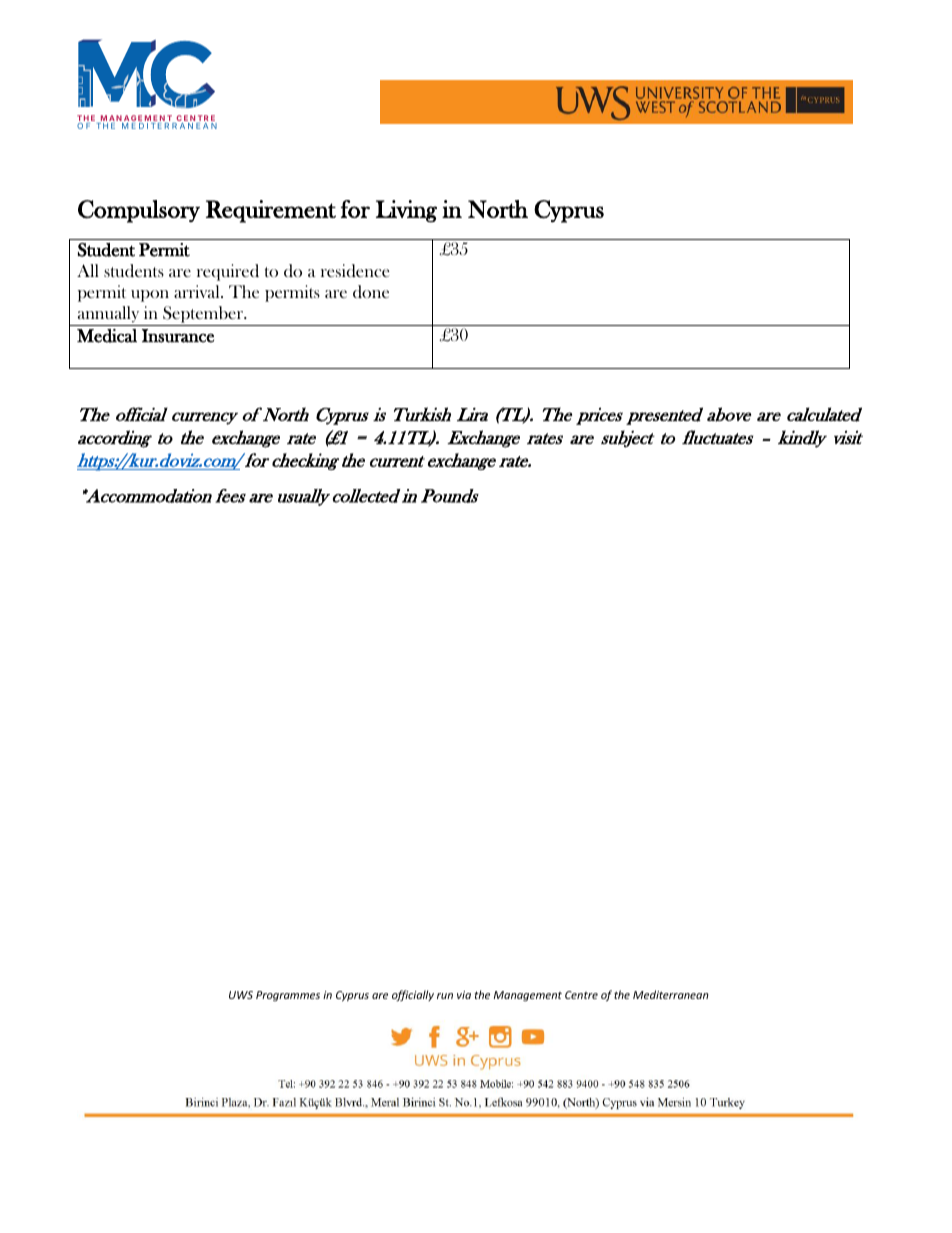 This document has width=952, height=1233. I want to click on done, so click(371, 291).
